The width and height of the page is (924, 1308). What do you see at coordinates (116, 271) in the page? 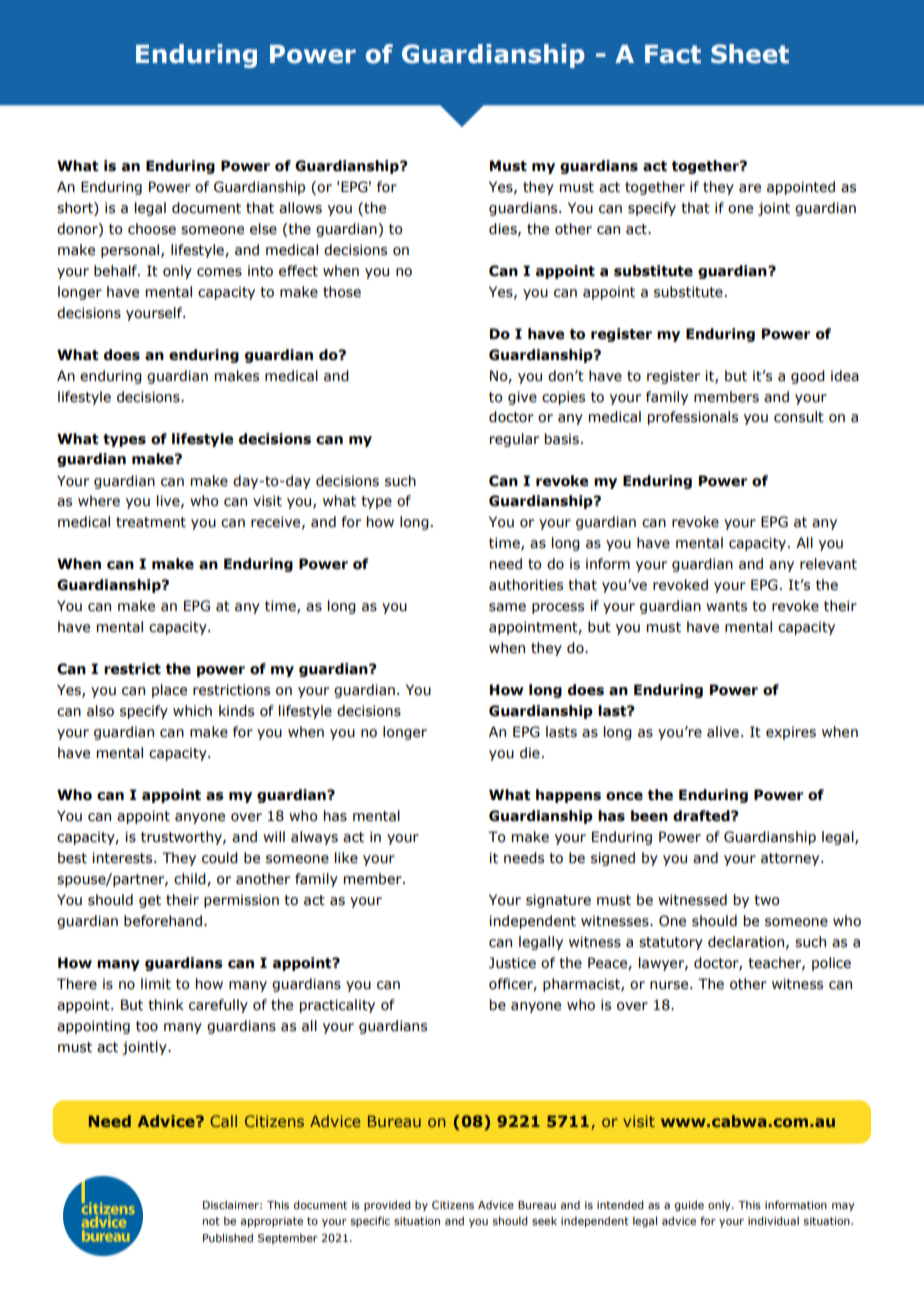
I see `behalf` at bounding box center [116, 271].
